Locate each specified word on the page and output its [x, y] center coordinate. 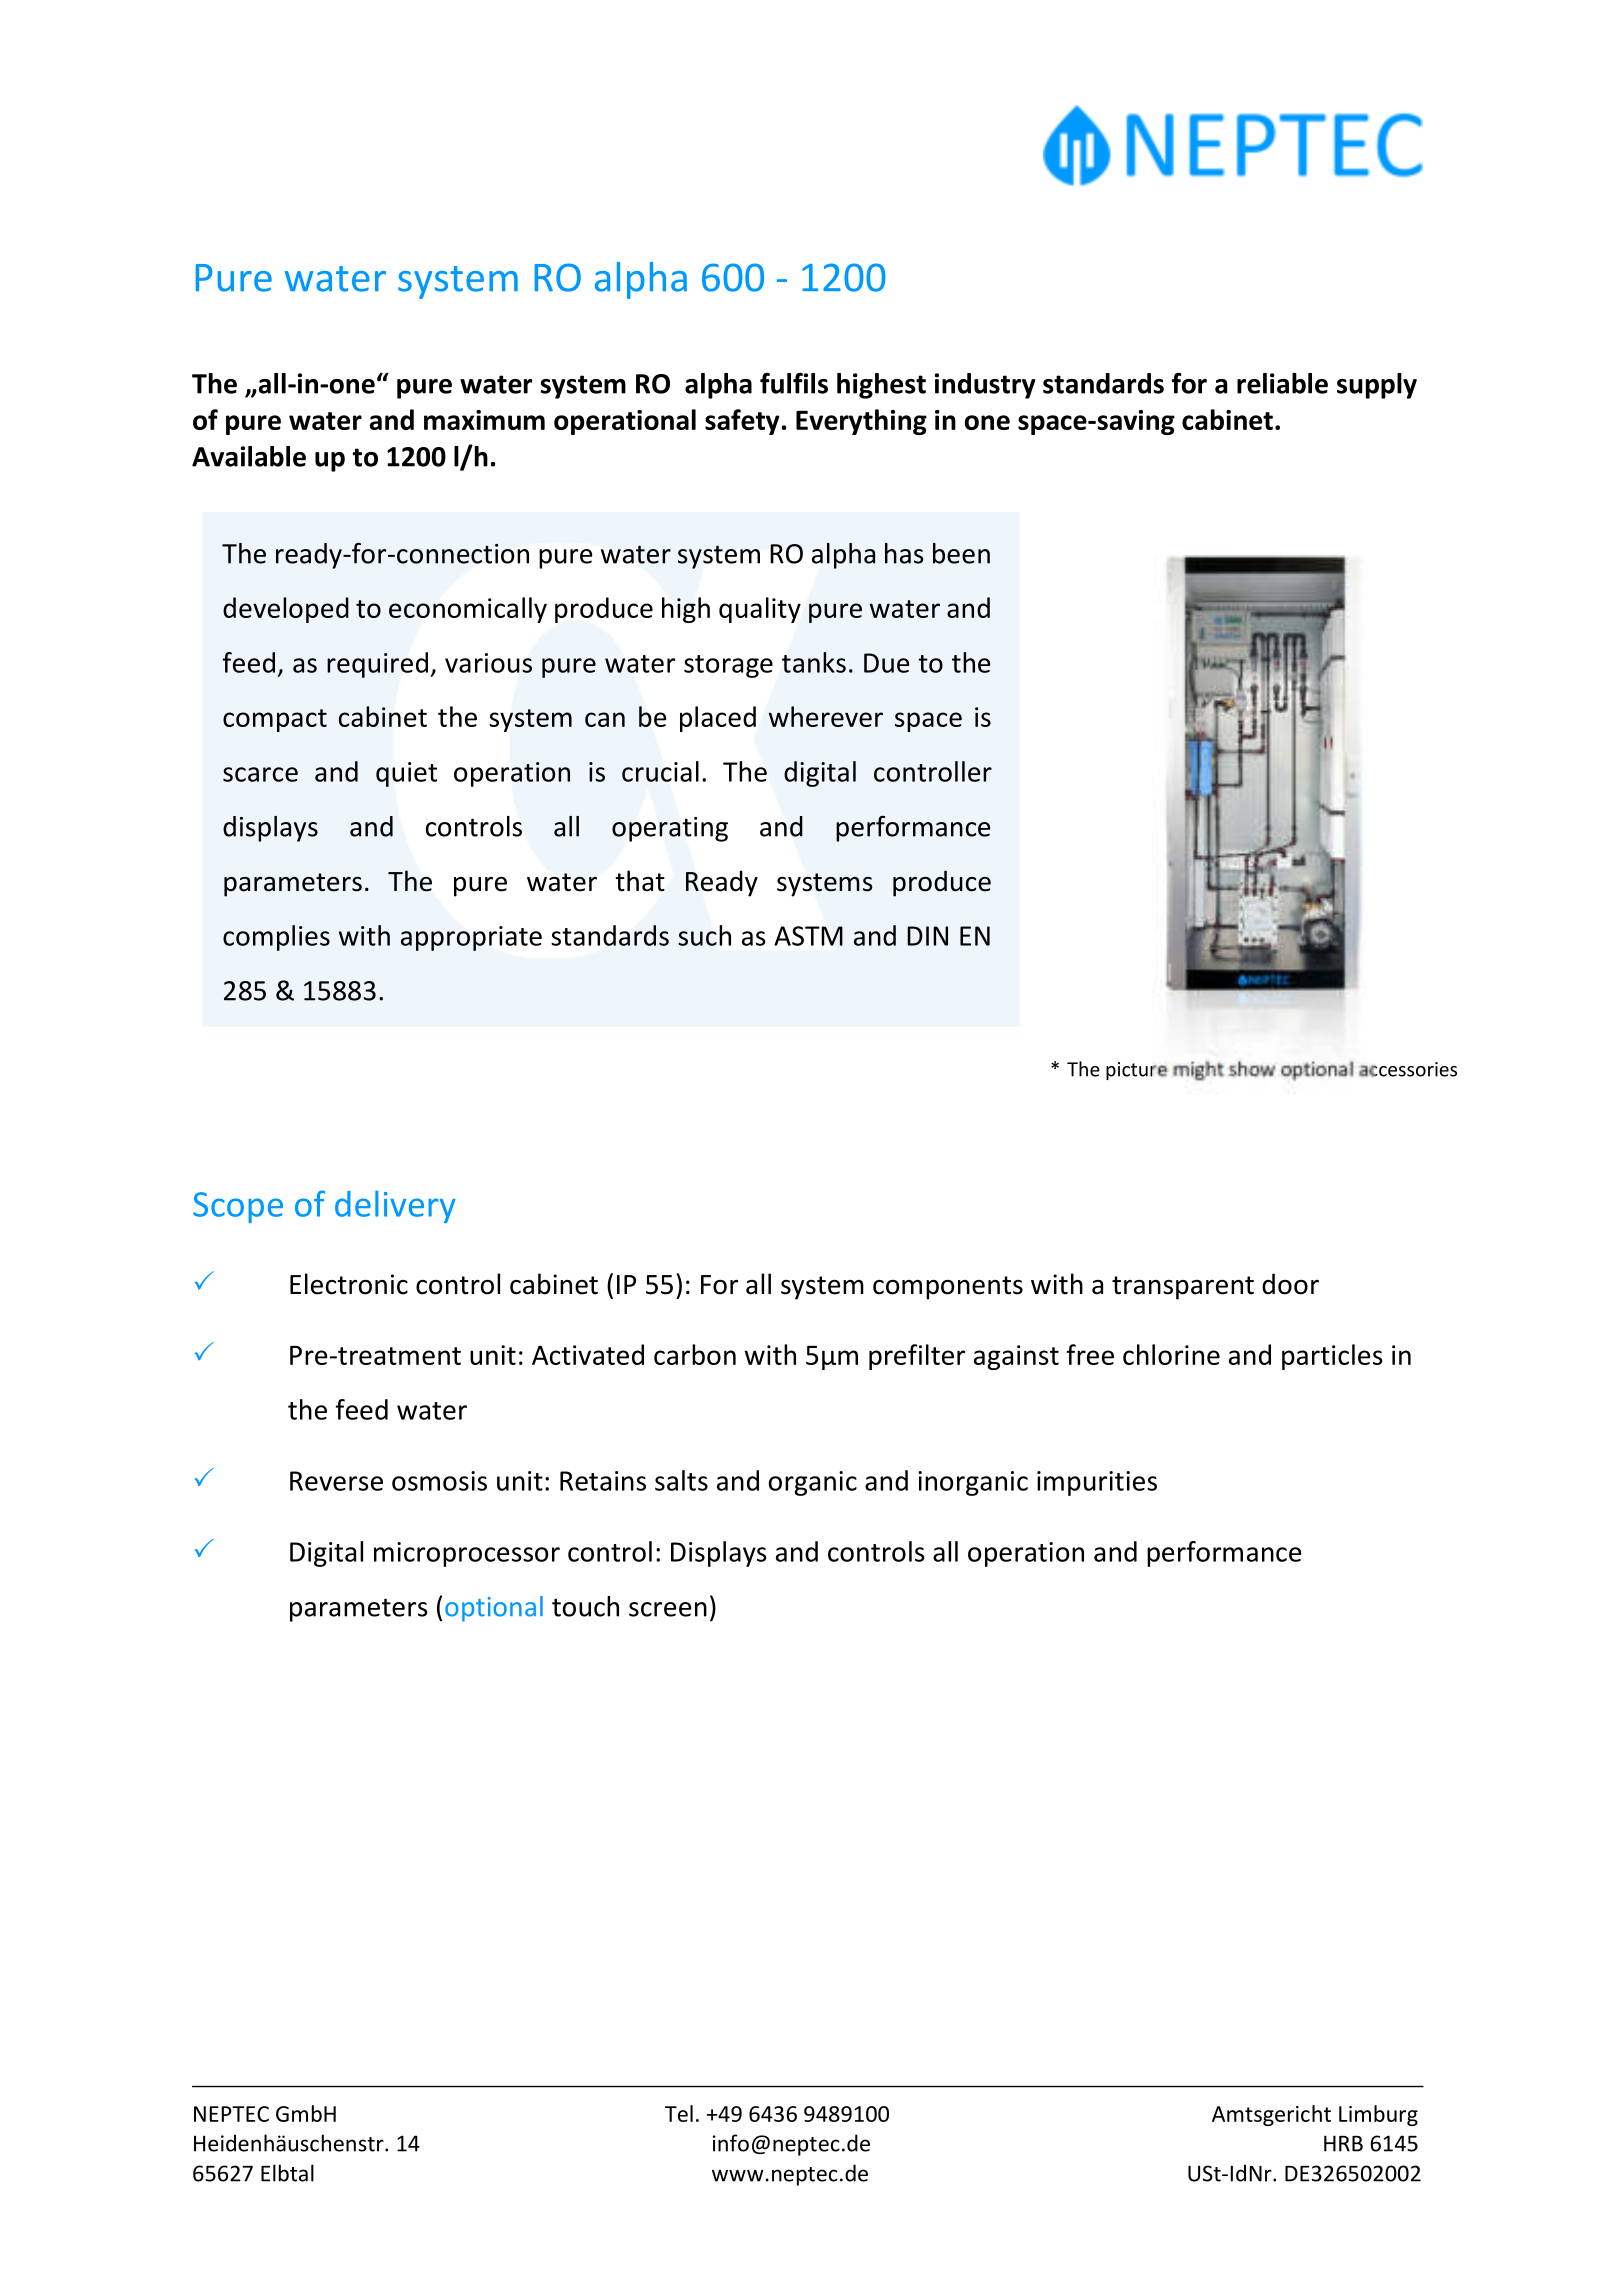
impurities [1097, 1483]
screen [668, 1609]
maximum [484, 420]
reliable [1282, 383]
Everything [861, 422]
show [1252, 1069]
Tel [679, 2113]
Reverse [336, 1481]
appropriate [471, 938]
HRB [1343, 2143]
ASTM [808, 936]
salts [681, 1480]
